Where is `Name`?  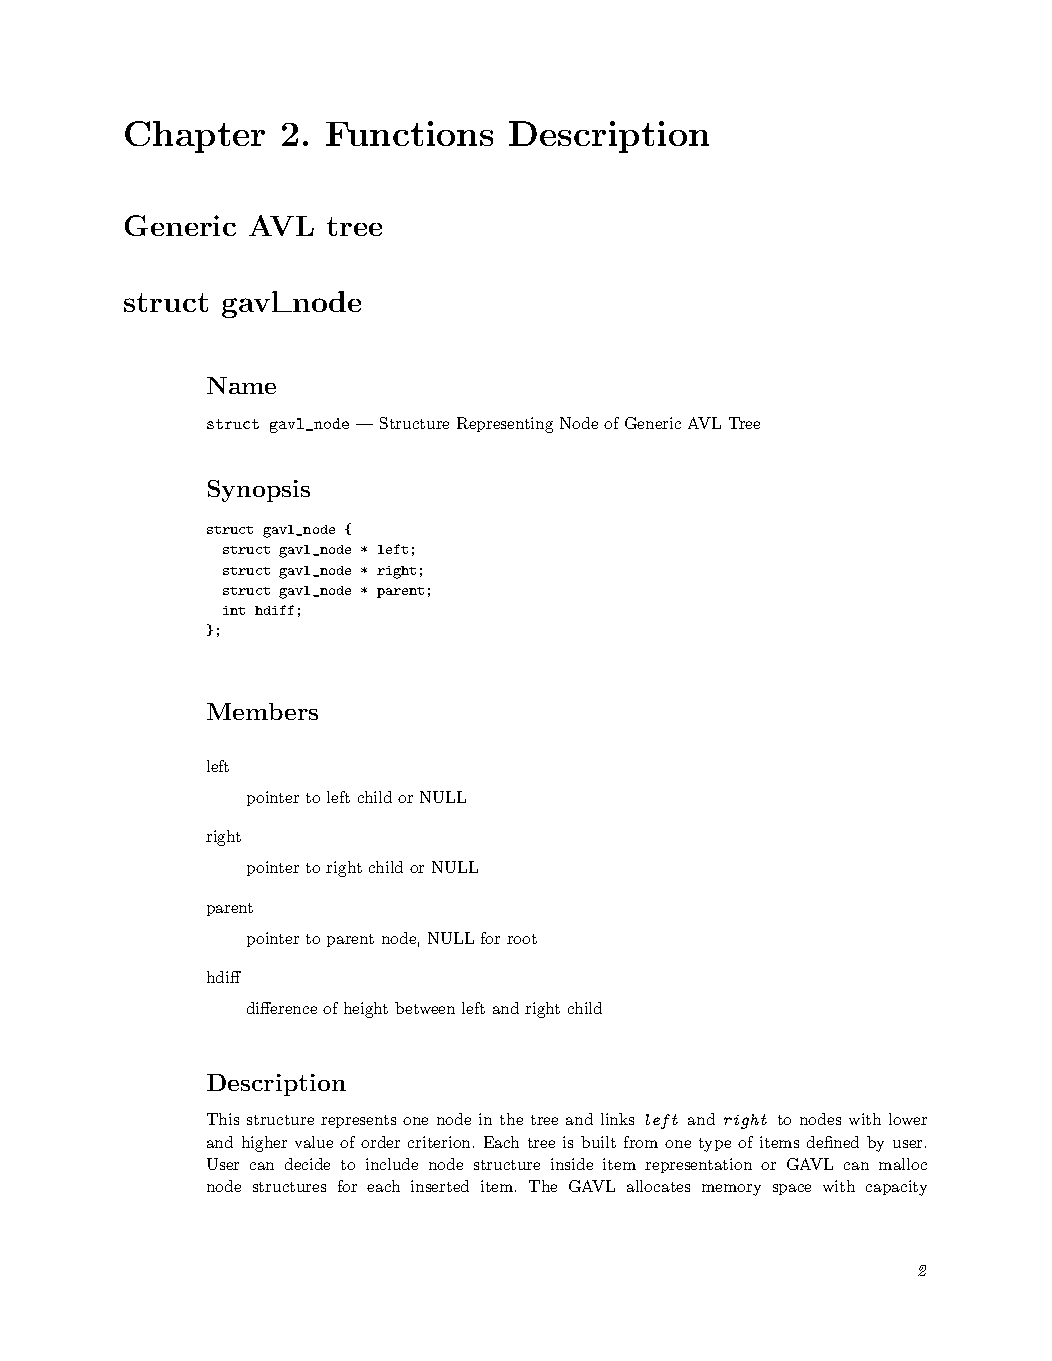 Name is located at coordinates (241, 385).
